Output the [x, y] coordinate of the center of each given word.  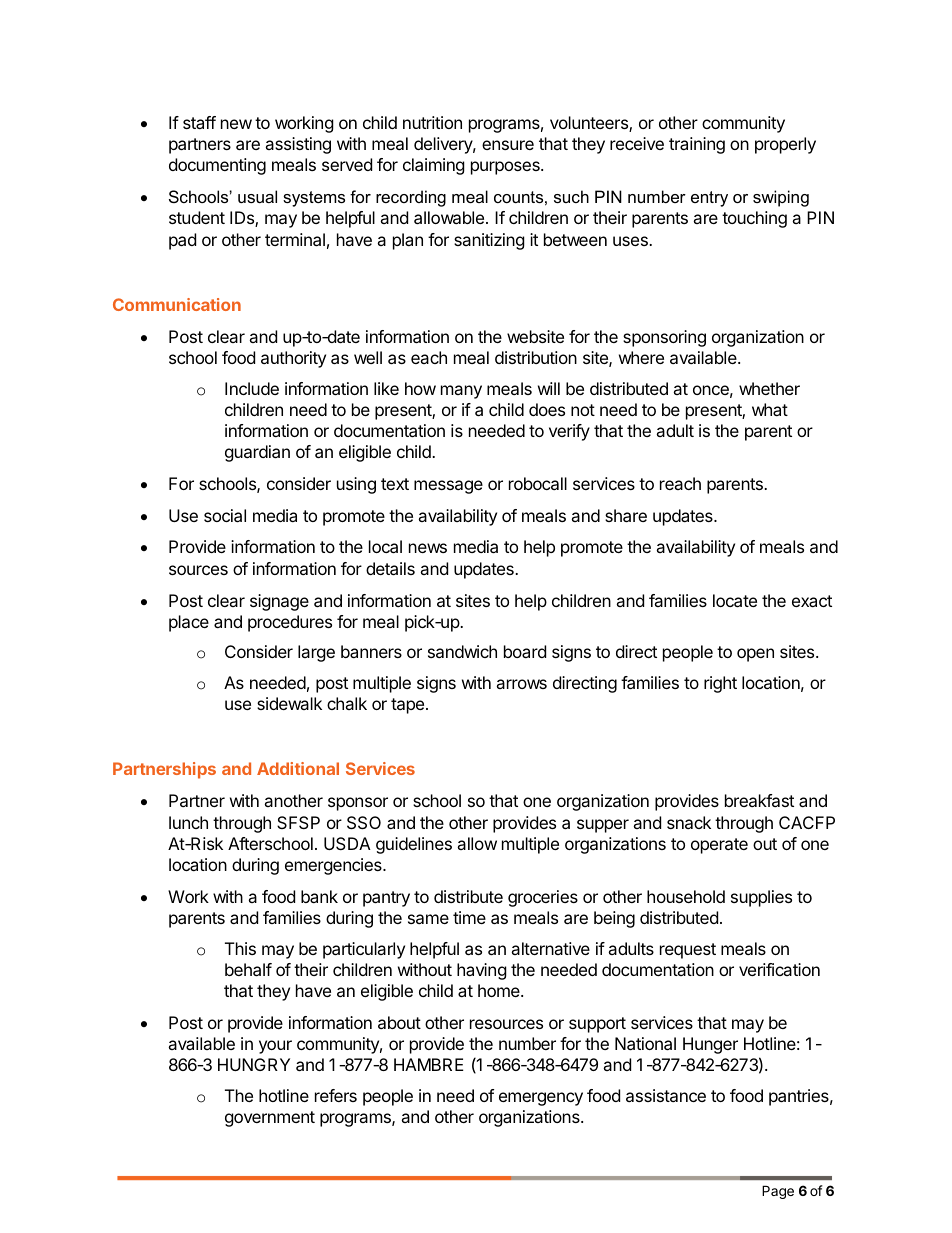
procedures [290, 623]
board [525, 651]
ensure [508, 145]
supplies [761, 898]
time [469, 917]
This [240, 948]
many [461, 392]
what [770, 409]
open [755, 655]
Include [252, 388]
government [270, 1119]
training [697, 145]
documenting [217, 166]
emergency [541, 1099]
